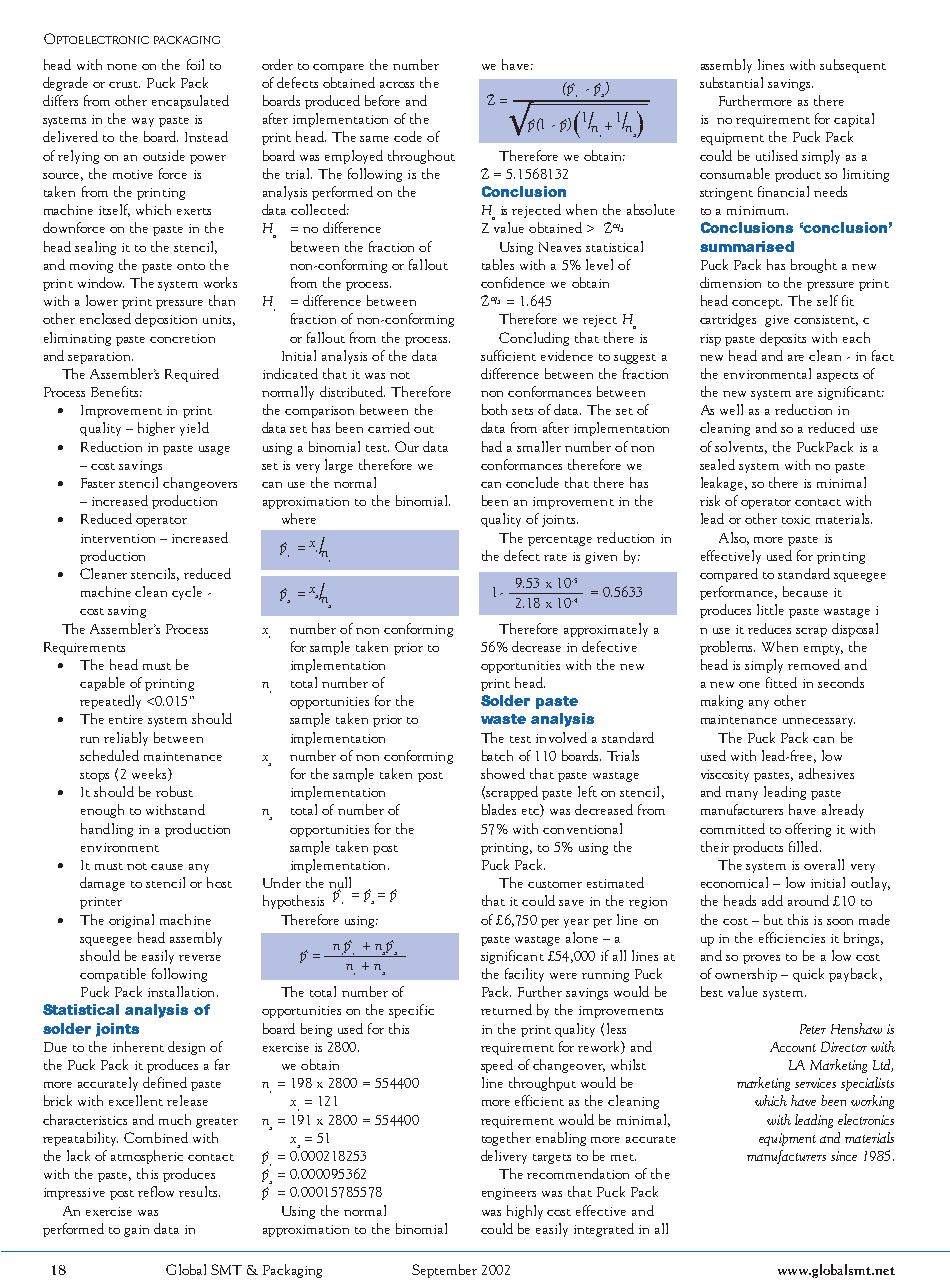 Image resolution: width=950 pixels, height=1288 pixels. I want to click on fitted, so click(781, 682).
